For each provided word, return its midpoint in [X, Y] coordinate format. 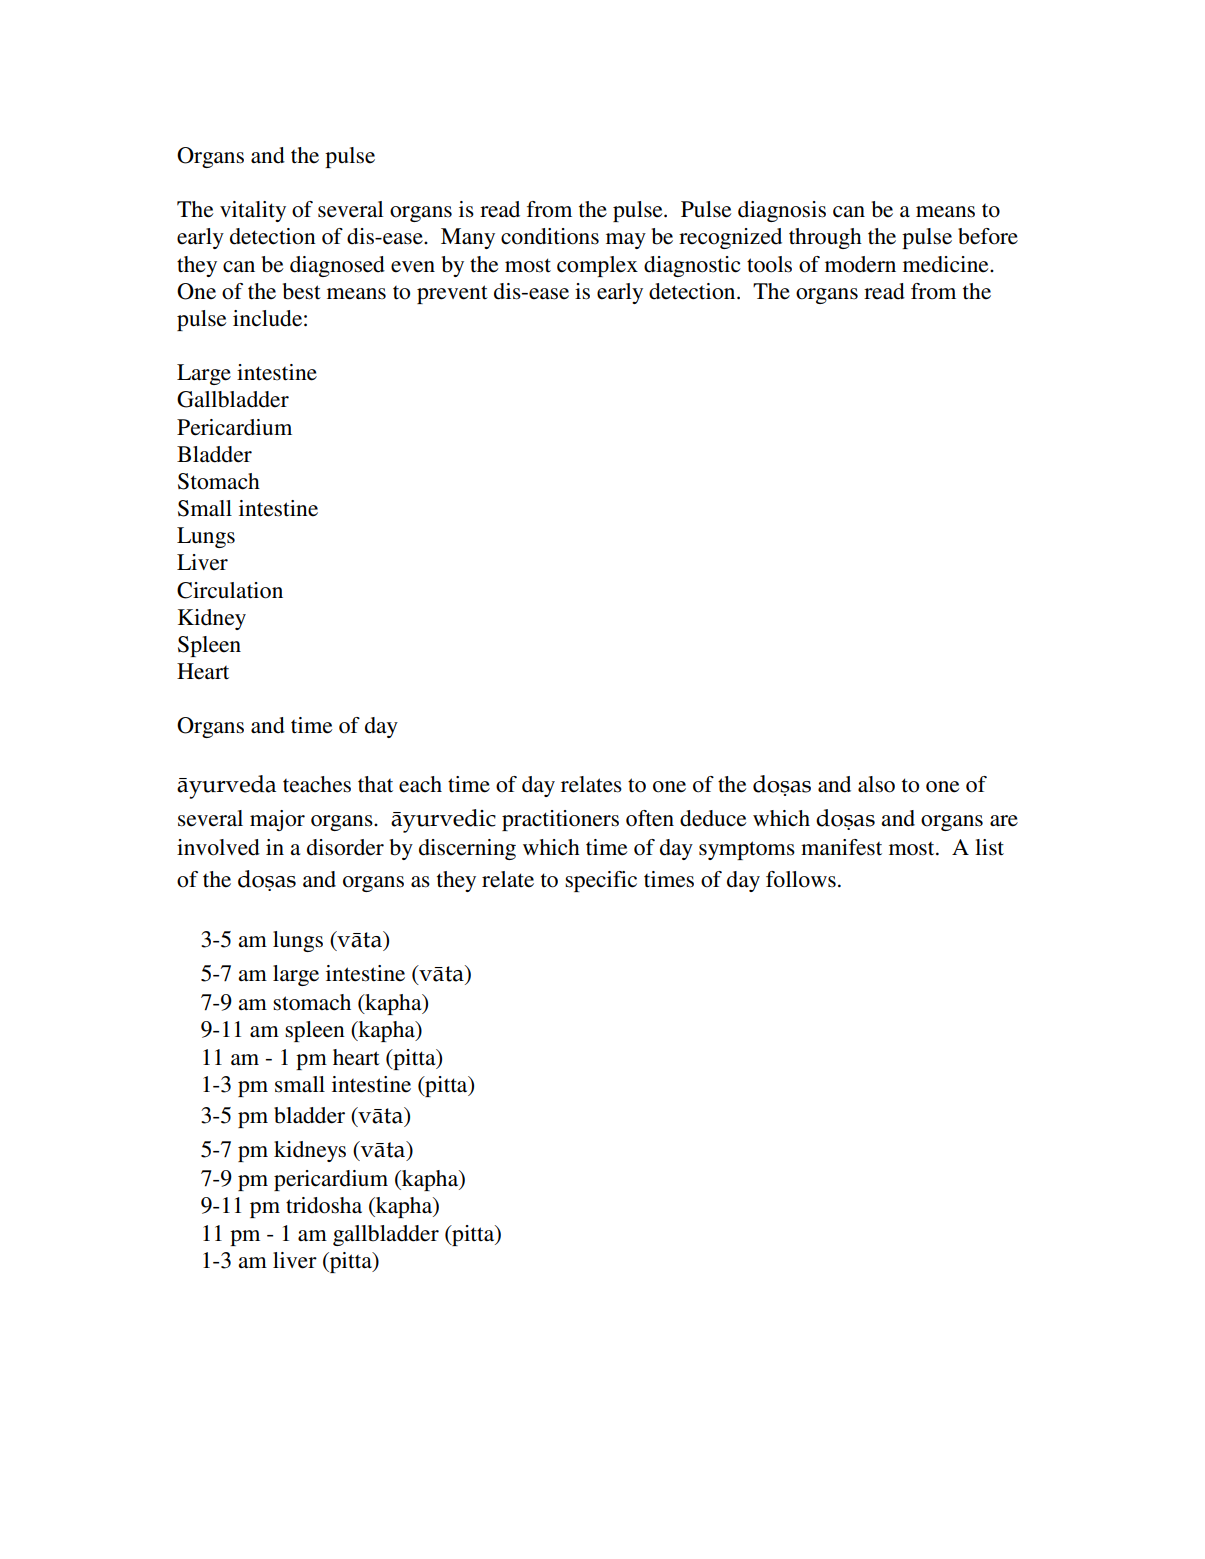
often [650, 818]
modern [860, 264]
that [375, 784]
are [1004, 821]
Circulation [230, 590]
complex [597, 266]
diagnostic [692, 266]
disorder [345, 847]
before [988, 236]
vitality [253, 211]
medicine [947, 264]
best [301, 291]
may [626, 241]
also [876, 784]
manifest [841, 847]
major [277, 820]
